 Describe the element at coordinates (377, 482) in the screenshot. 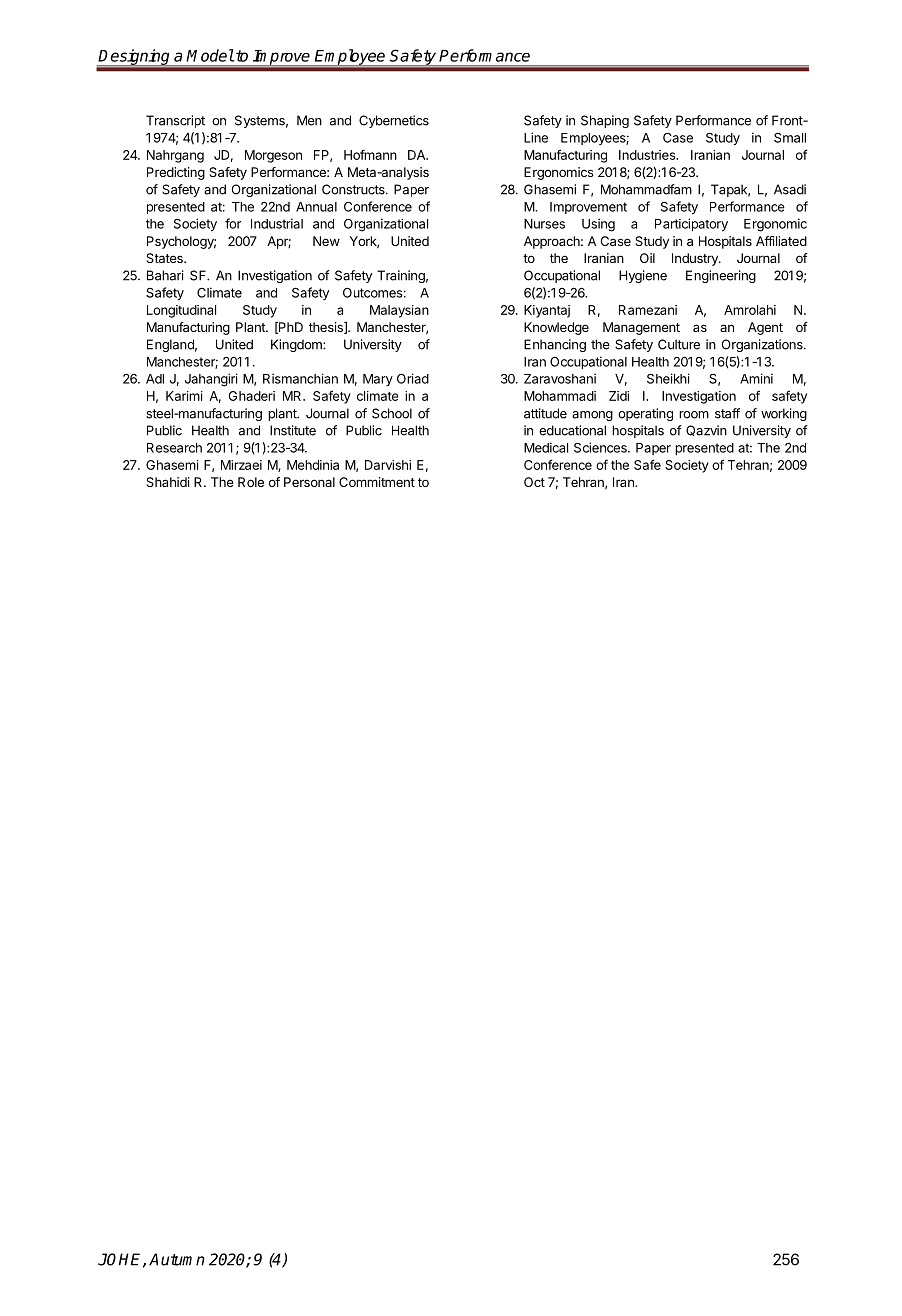

I see `Commitment` at that location.
